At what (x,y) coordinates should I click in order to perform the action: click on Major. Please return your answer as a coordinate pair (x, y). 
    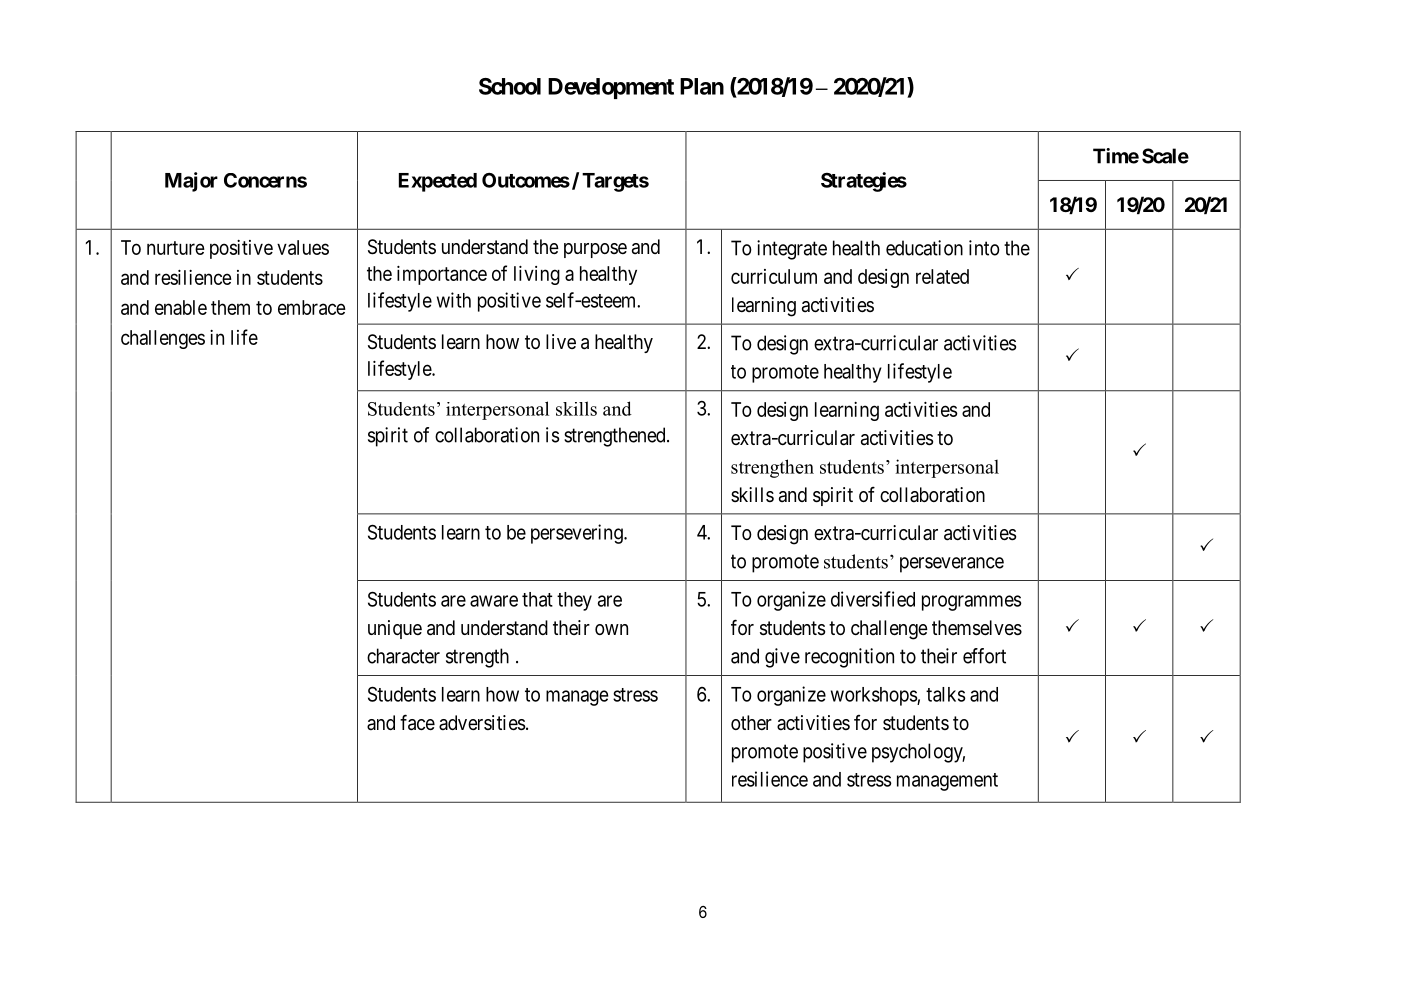
    Looking at the image, I should click on (191, 182).
